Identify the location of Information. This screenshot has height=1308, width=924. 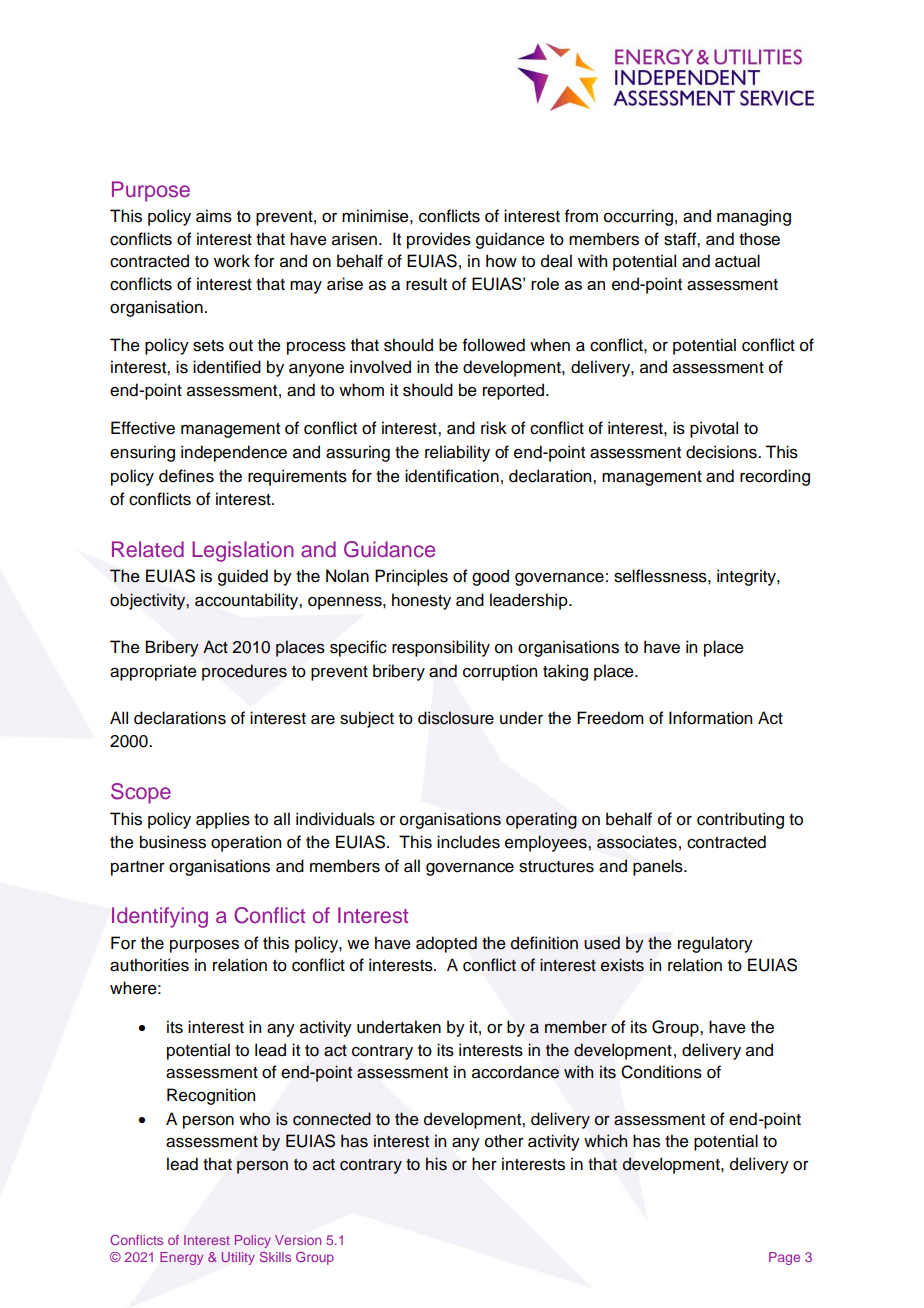
(710, 718).
